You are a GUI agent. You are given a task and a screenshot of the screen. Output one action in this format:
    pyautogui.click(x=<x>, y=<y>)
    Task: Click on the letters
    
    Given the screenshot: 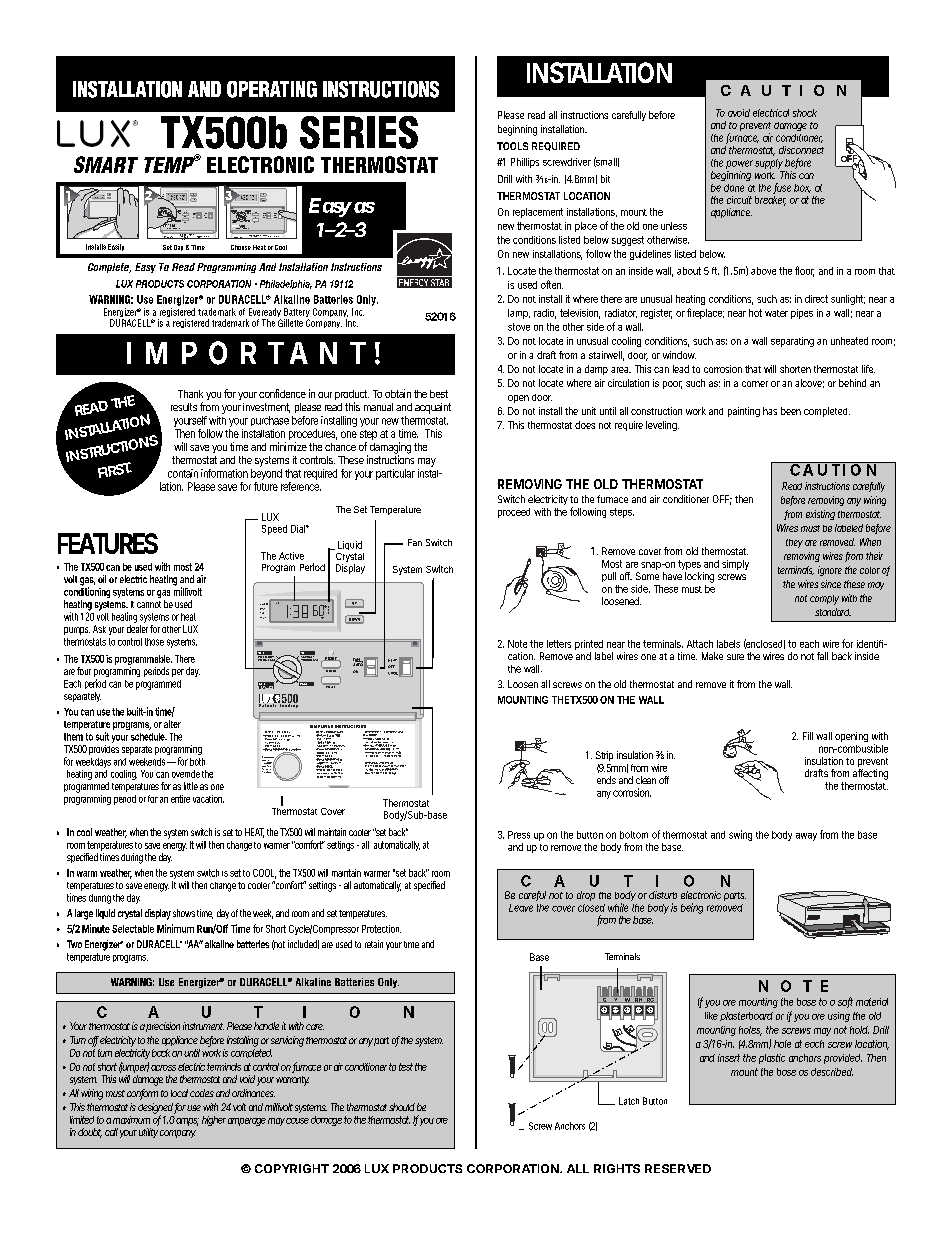 What is the action you would take?
    pyautogui.click(x=559, y=644)
